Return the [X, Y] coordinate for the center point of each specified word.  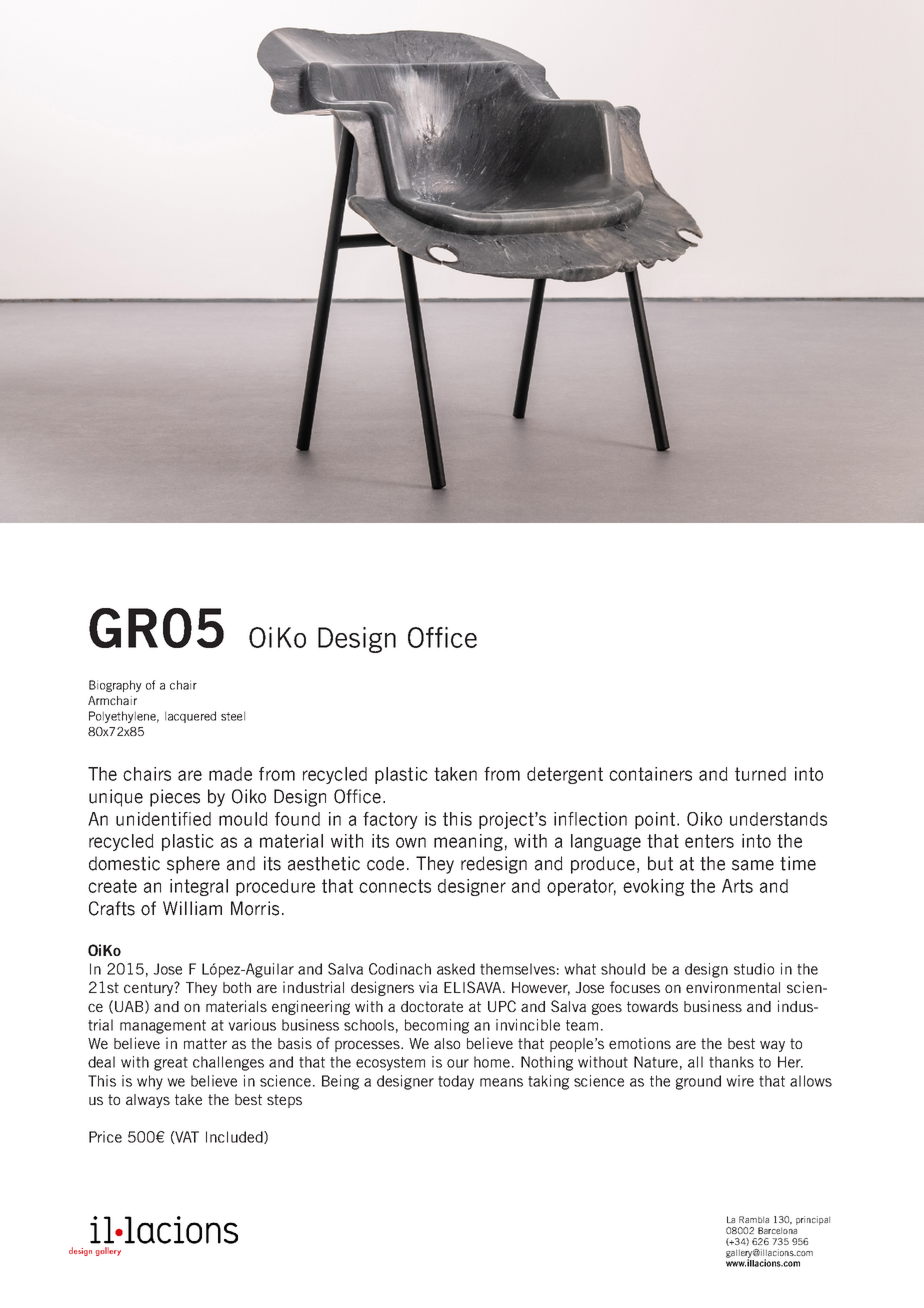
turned [760, 774]
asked [456, 969]
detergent [565, 775]
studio [754, 969]
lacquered [190, 717]
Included [235, 1137]
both [237, 987]
